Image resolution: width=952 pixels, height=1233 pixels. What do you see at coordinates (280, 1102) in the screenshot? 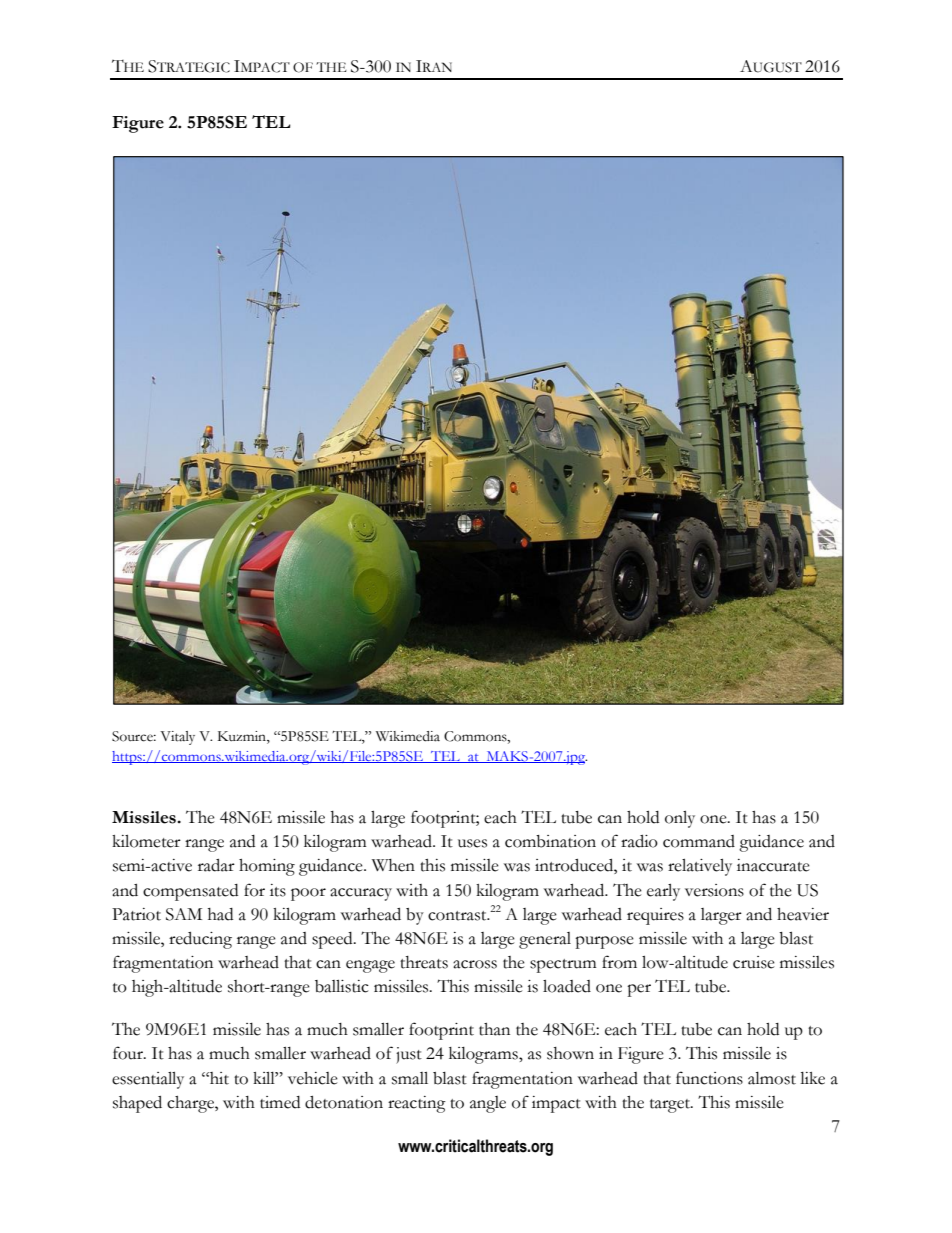
I see `timed` at bounding box center [280, 1102].
